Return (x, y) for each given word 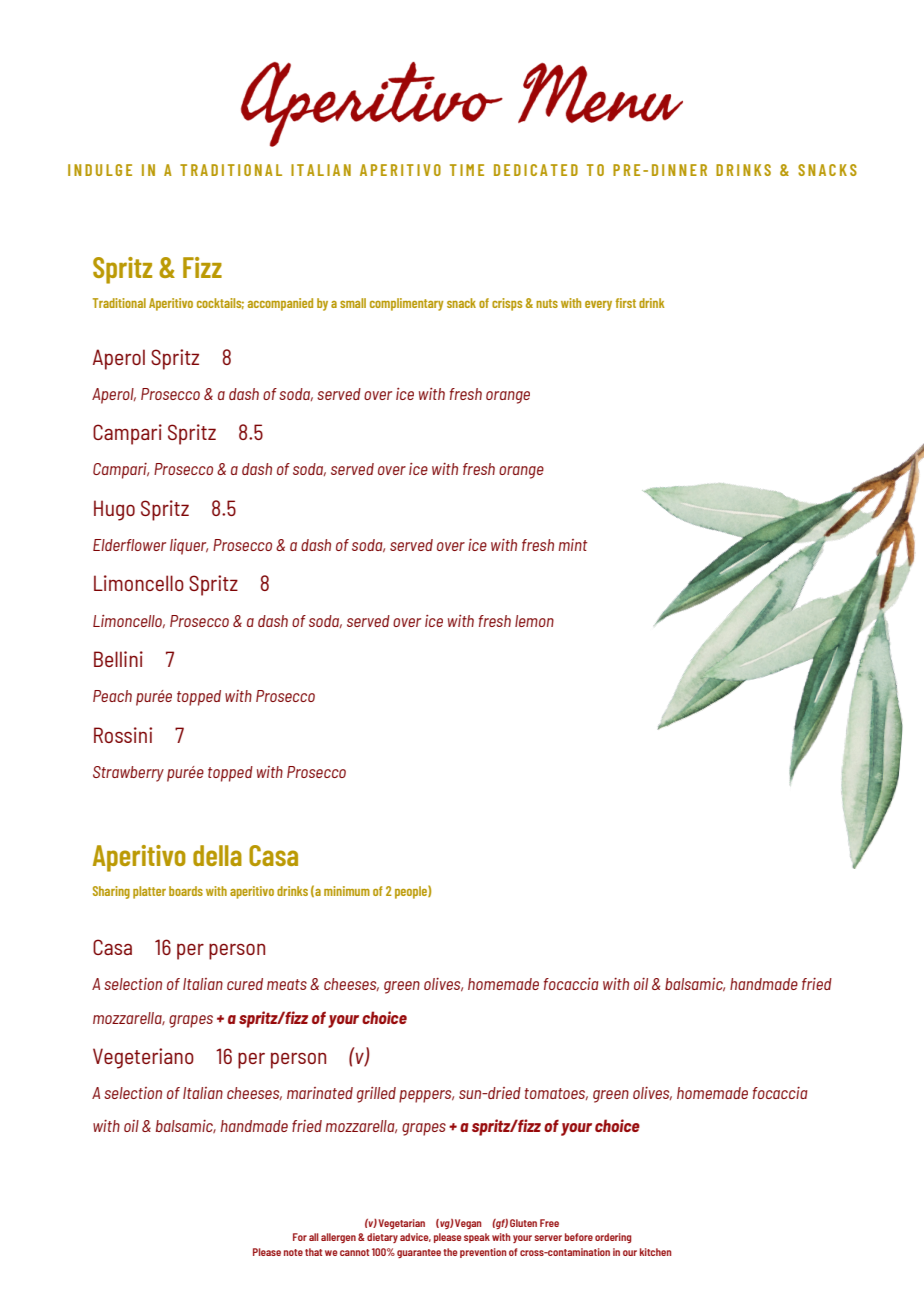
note (293, 1252)
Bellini (118, 659)
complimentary (406, 304)
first (625, 303)
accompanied (280, 304)
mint (573, 545)
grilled (376, 1095)
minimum (347, 891)
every (598, 306)
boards (186, 891)
